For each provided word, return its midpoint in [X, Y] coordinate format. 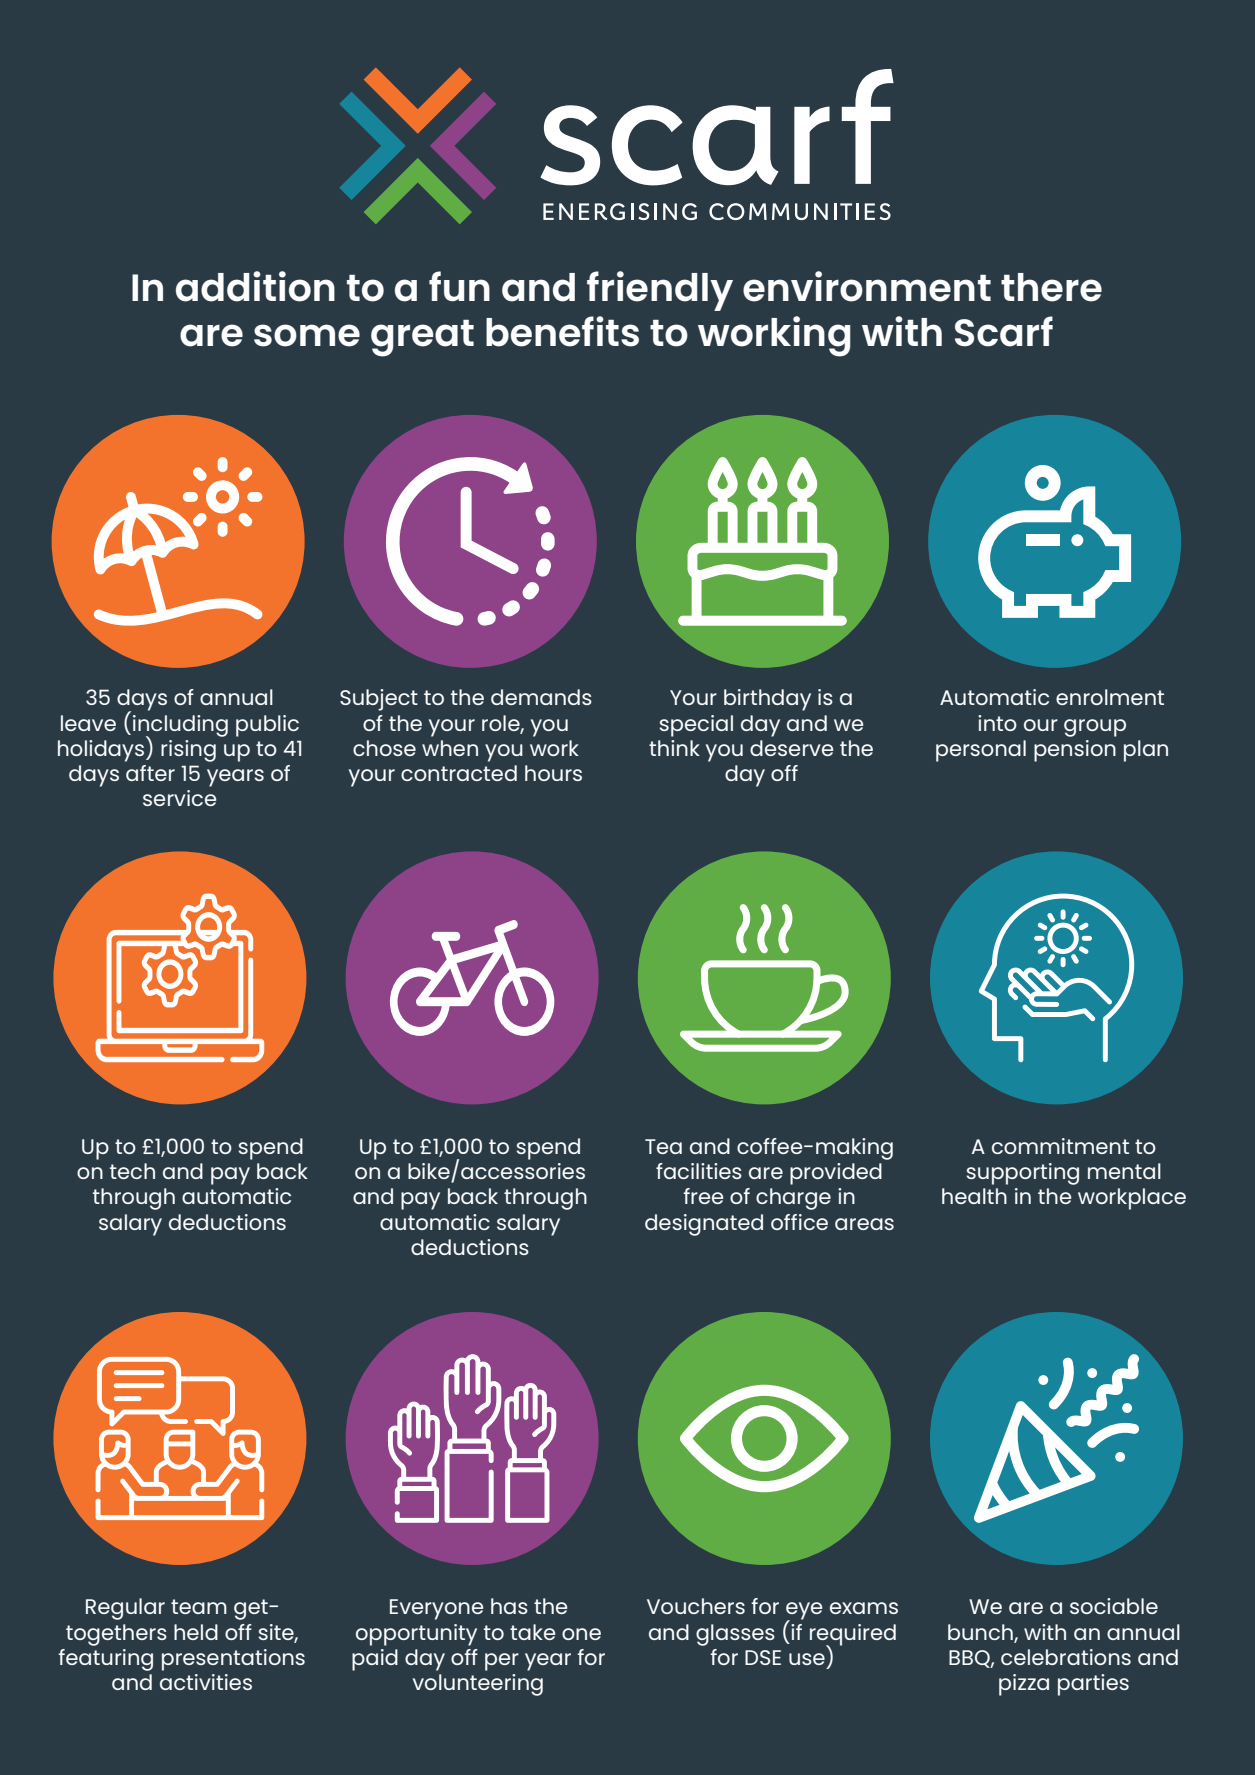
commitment [1060, 1146]
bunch [981, 1633]
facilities [699, 1171]
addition [255, 286]
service [179, 798]
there [1051, 287]
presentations [233, 1660]
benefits [562, 331]
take [532, 1632]
